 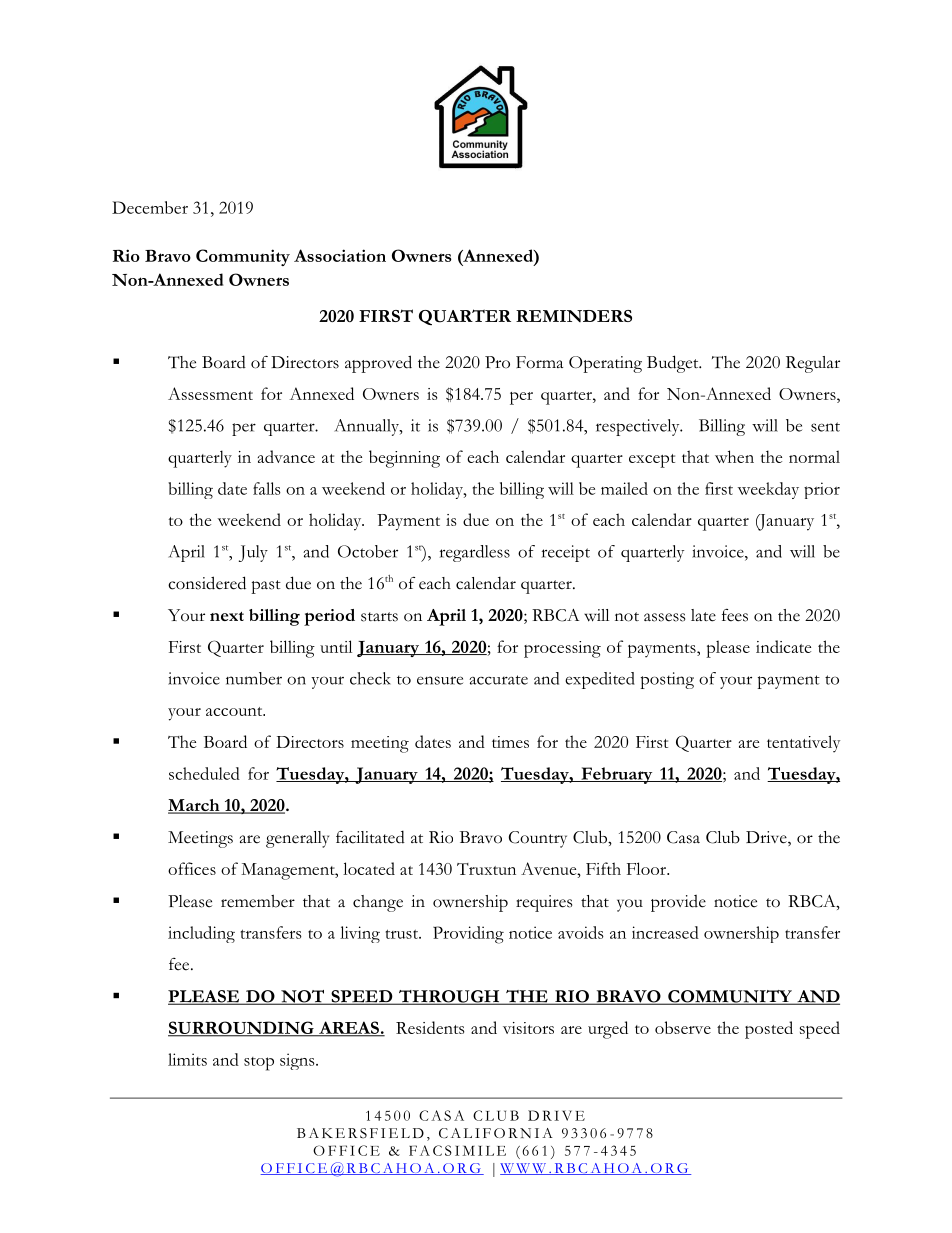 I want to click on visitors, so click(x=528, y=1028).
